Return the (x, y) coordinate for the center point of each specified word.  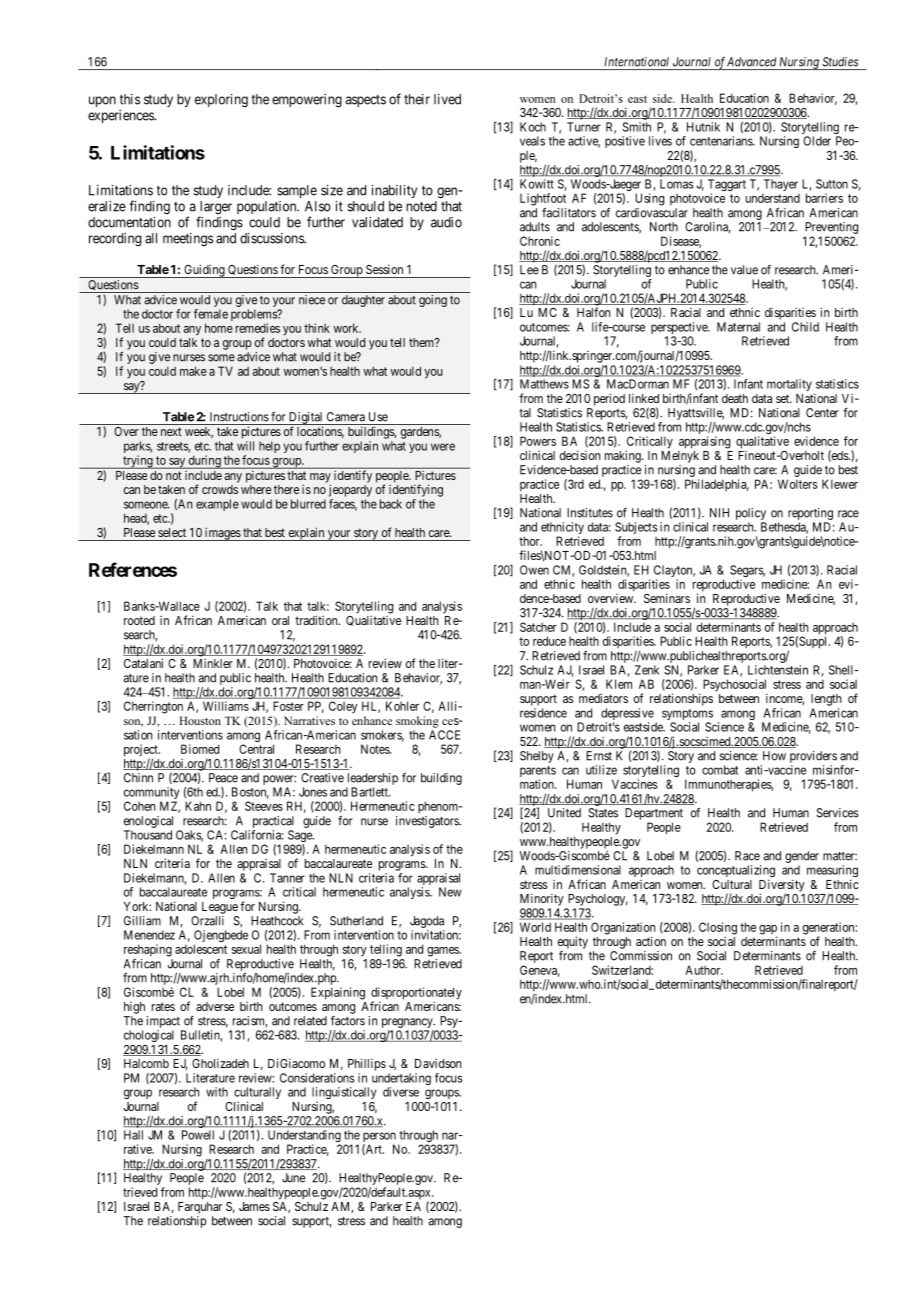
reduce (549, 641)
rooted (139, 620)
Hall (133, 1135)
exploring (221, 101)
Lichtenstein (778, 670)
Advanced (751, 62)
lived (447, 99)
